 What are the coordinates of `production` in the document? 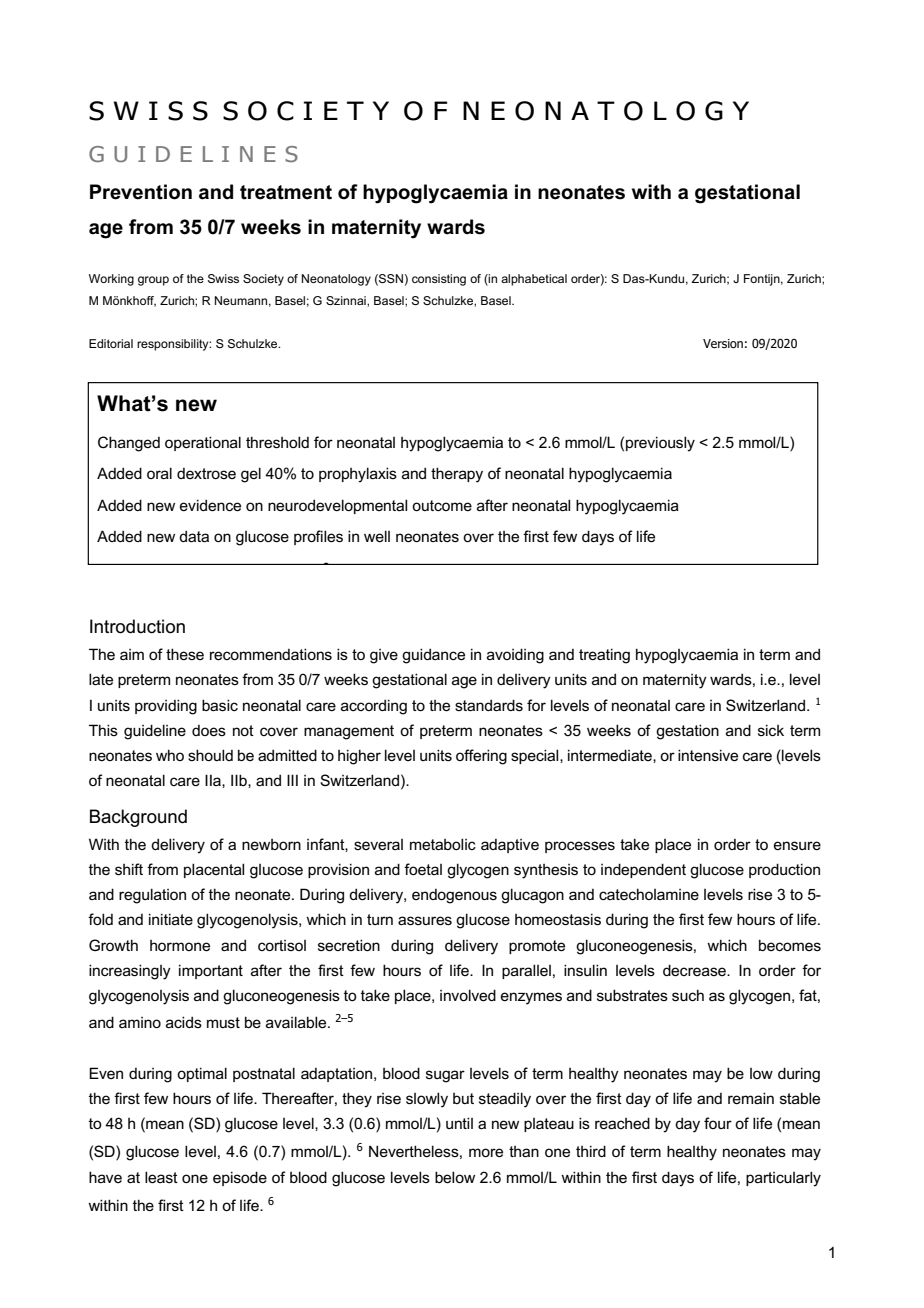 It's located at (784, 870).
